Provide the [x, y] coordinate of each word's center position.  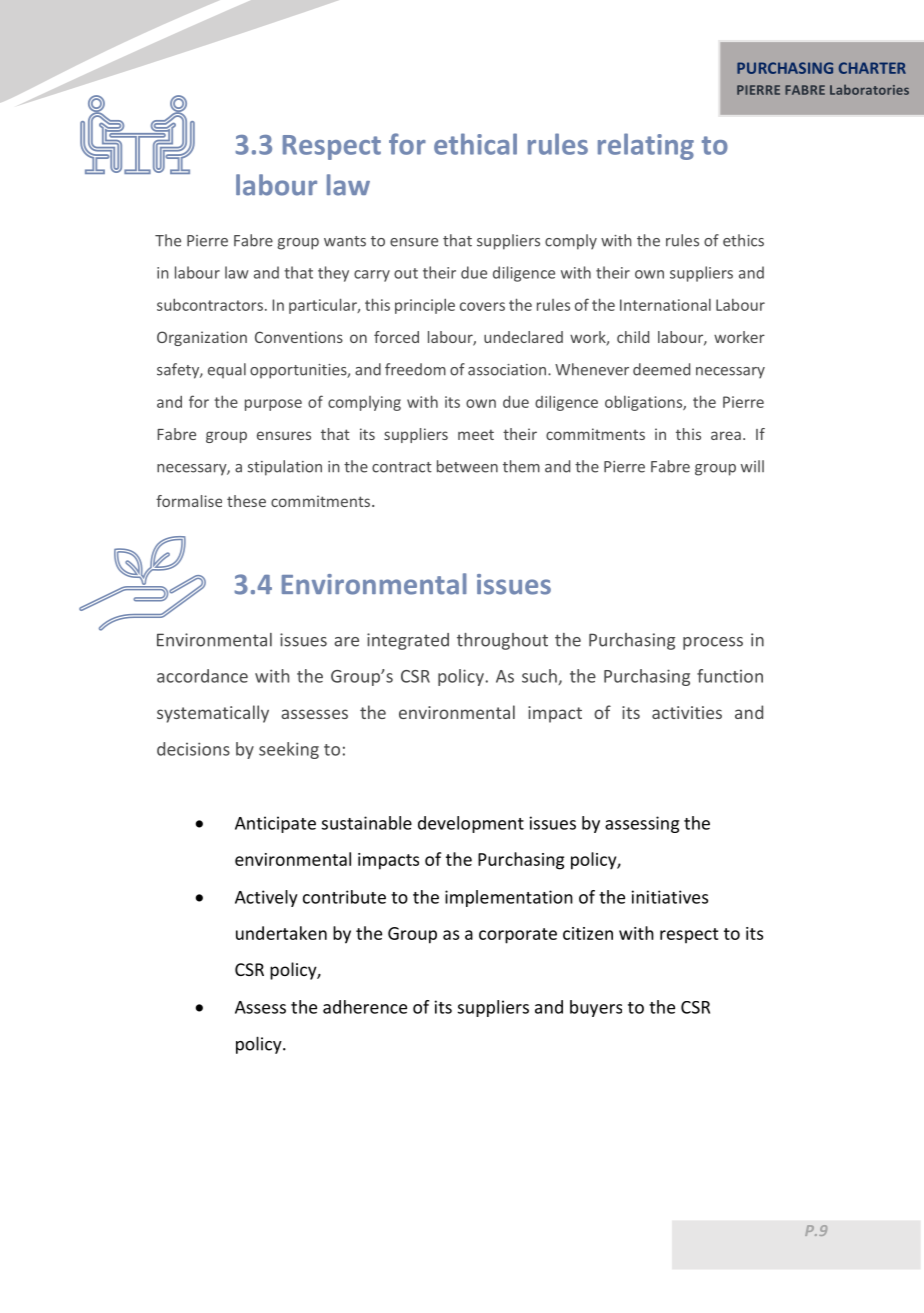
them [521, 466]
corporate [518, 936]
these [246, 501]
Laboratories [869, 89]
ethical [475, 144]
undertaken [281, 933]
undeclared [523, 337]
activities [687, 712]
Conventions [299, 337]
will [752, 466]
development [471, 824]
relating [646, 146]
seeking [289, 750]
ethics [743, 240]
